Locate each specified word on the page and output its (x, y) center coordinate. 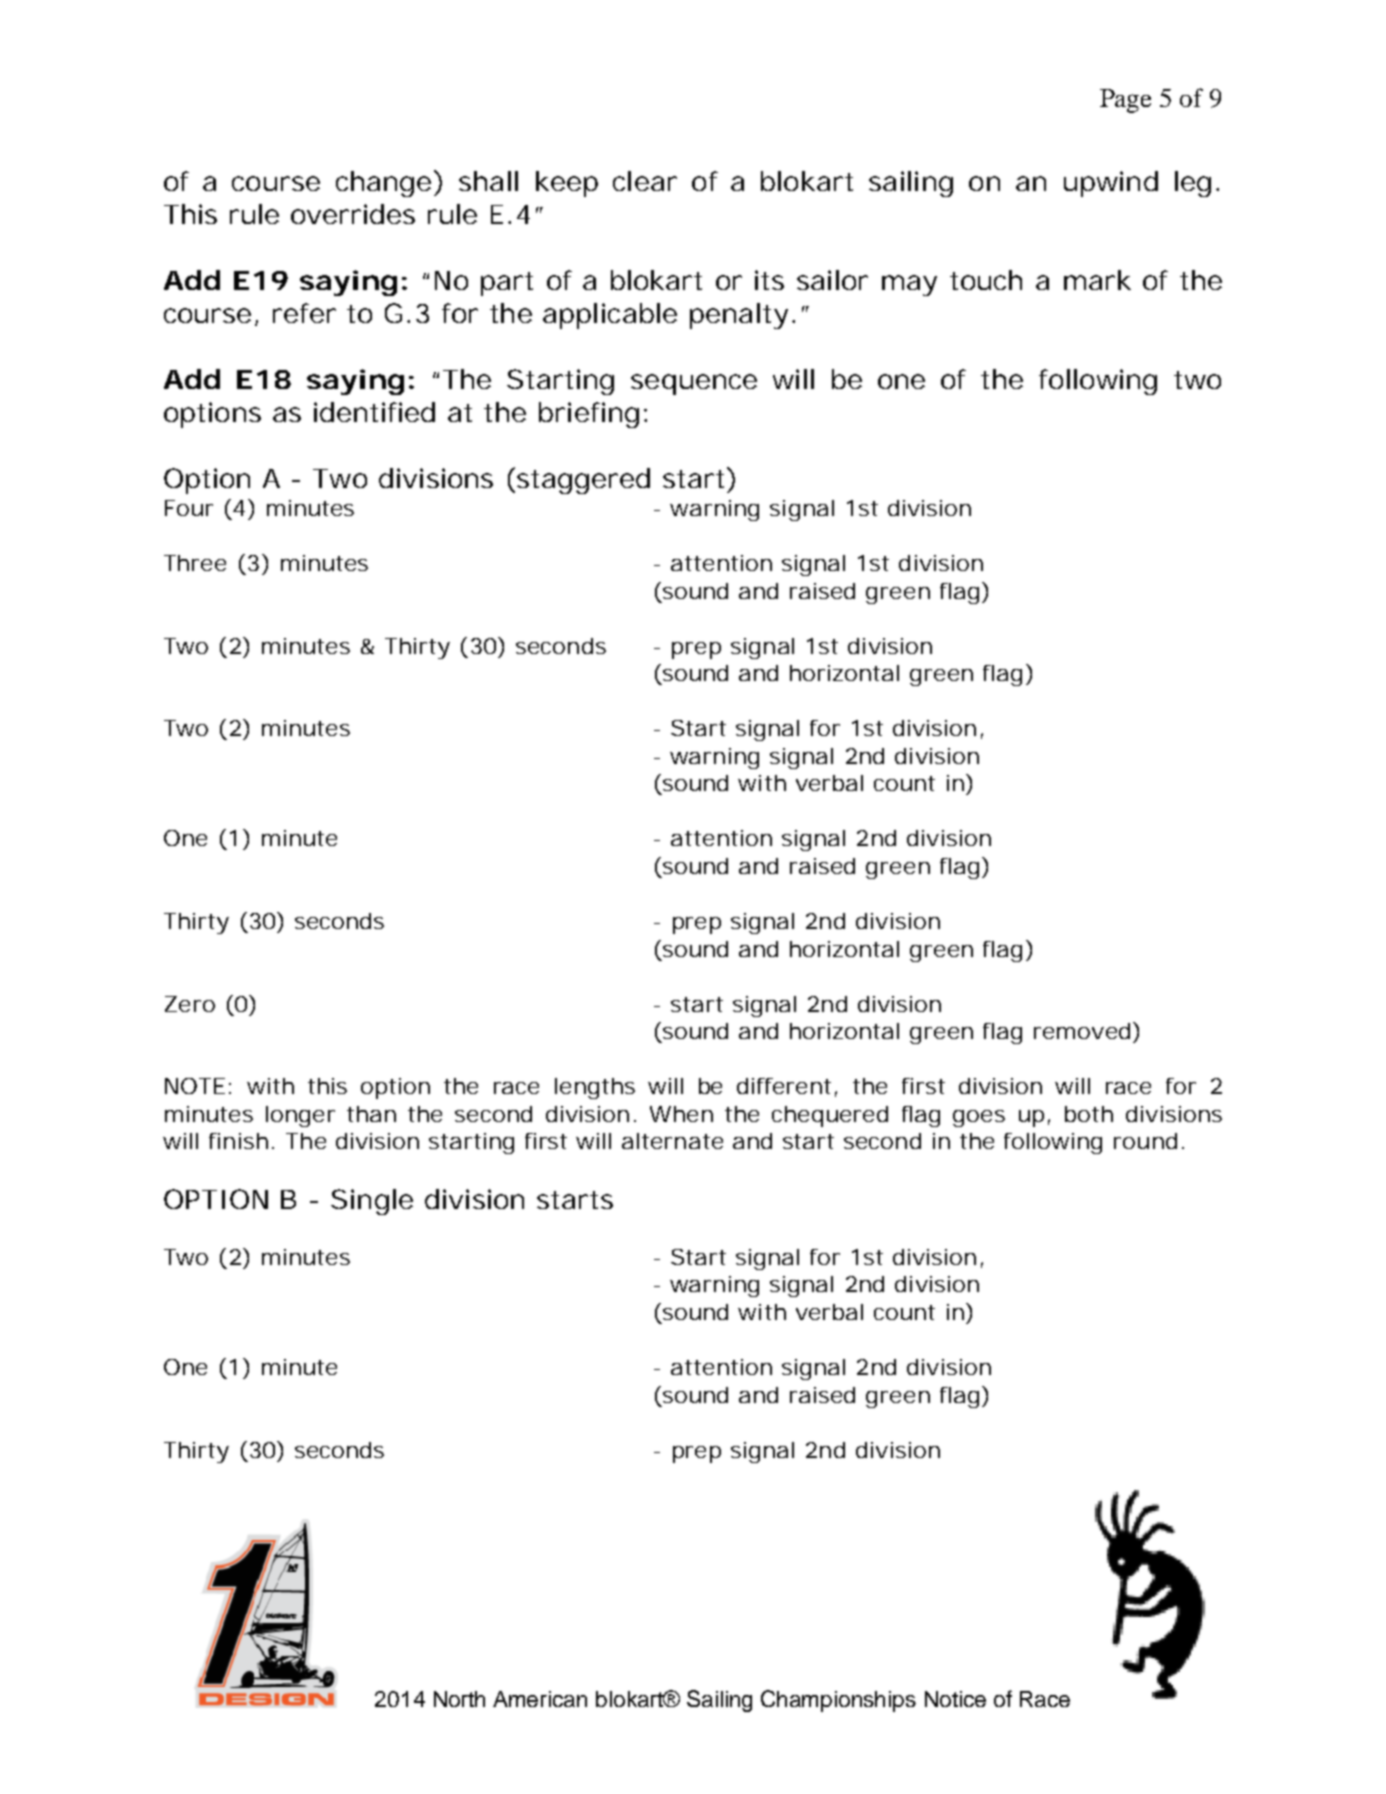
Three (195, 563)
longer (300, 1116)
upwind (1111, 184)
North (459, 1699)
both (1089, 1114)
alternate (672, 1141)
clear (645, 181)
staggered (583, 481)
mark (1097, 280)
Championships (838, 1701)
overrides (353, 214)
